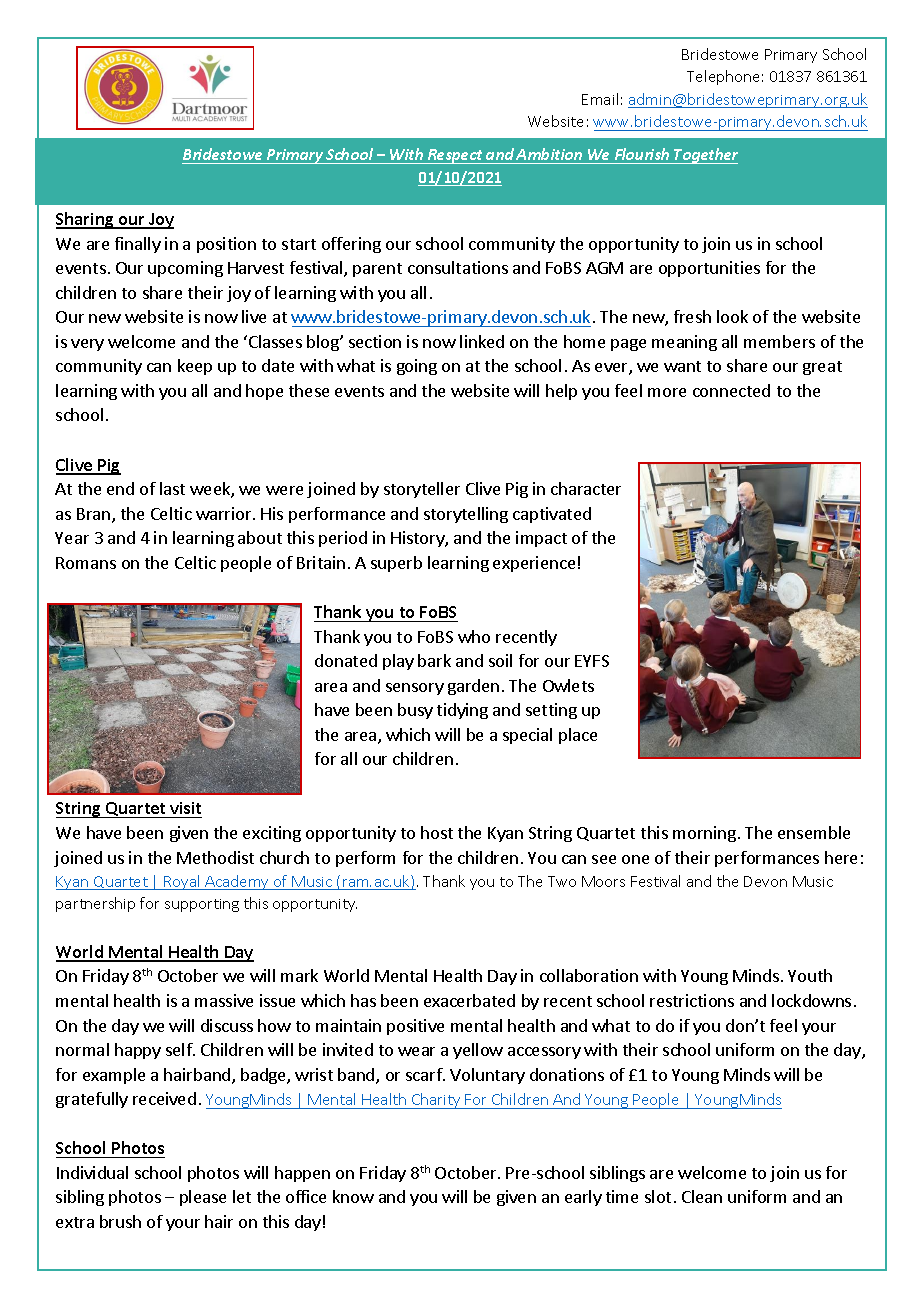  What do you see at coordinates (203, 1198) in the screenshot?
I see `please` at bounding box center [203, 1198].
